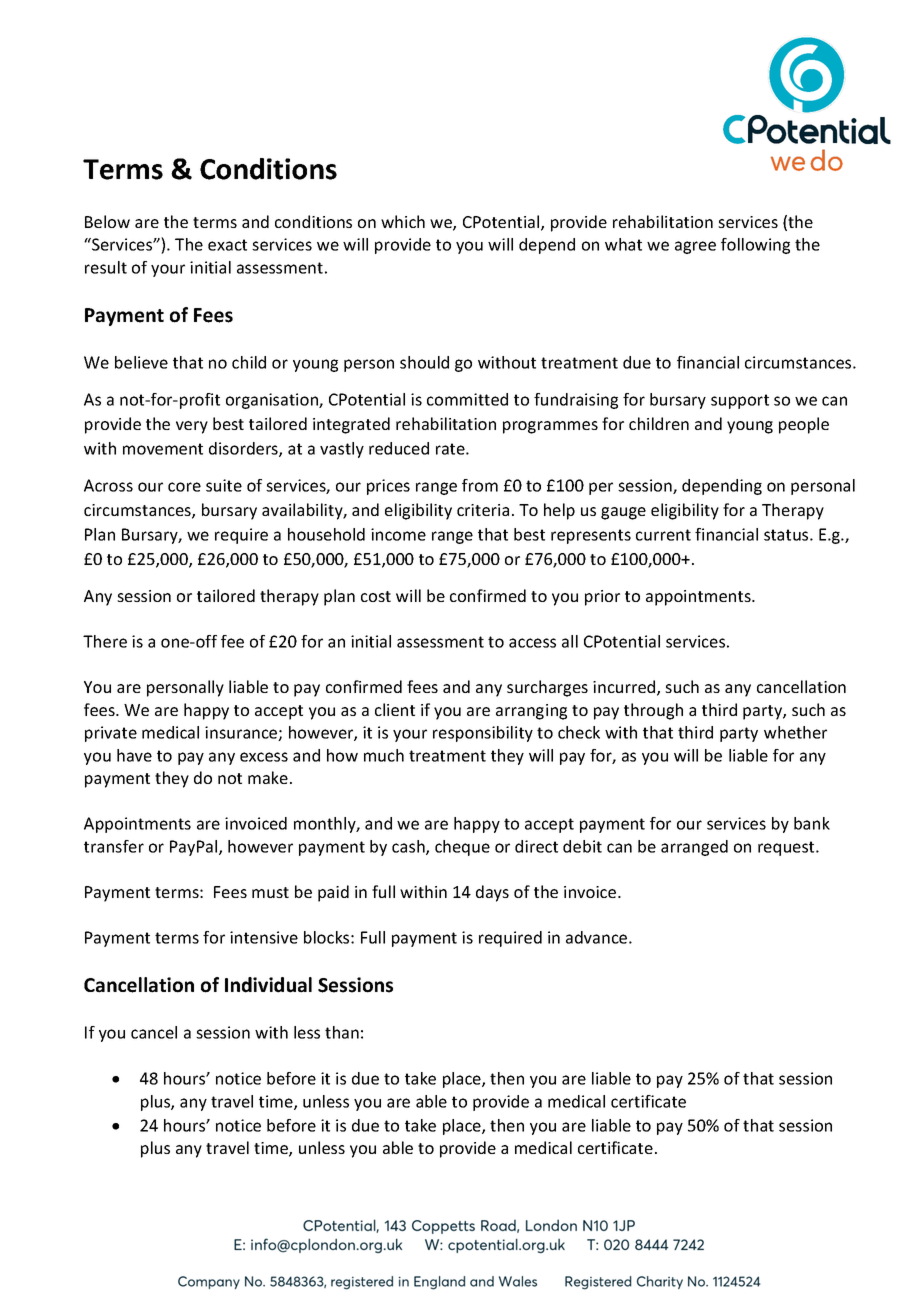  Describe the element at coordinates (342, 1032) in the document. I see `than` at that location.
